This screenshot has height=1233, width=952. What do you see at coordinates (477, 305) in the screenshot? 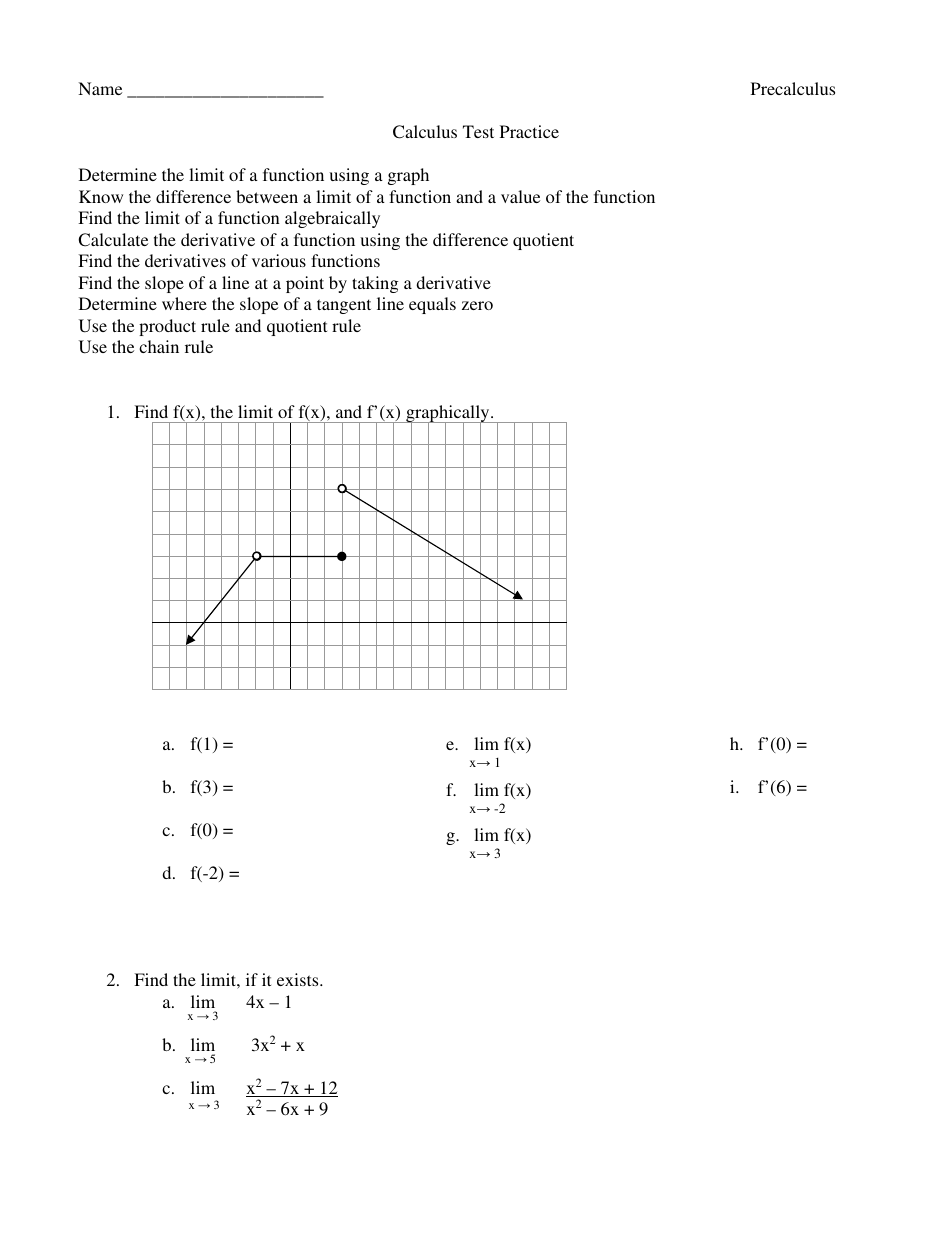
I see `zero` at bounding box center [477, 305].
